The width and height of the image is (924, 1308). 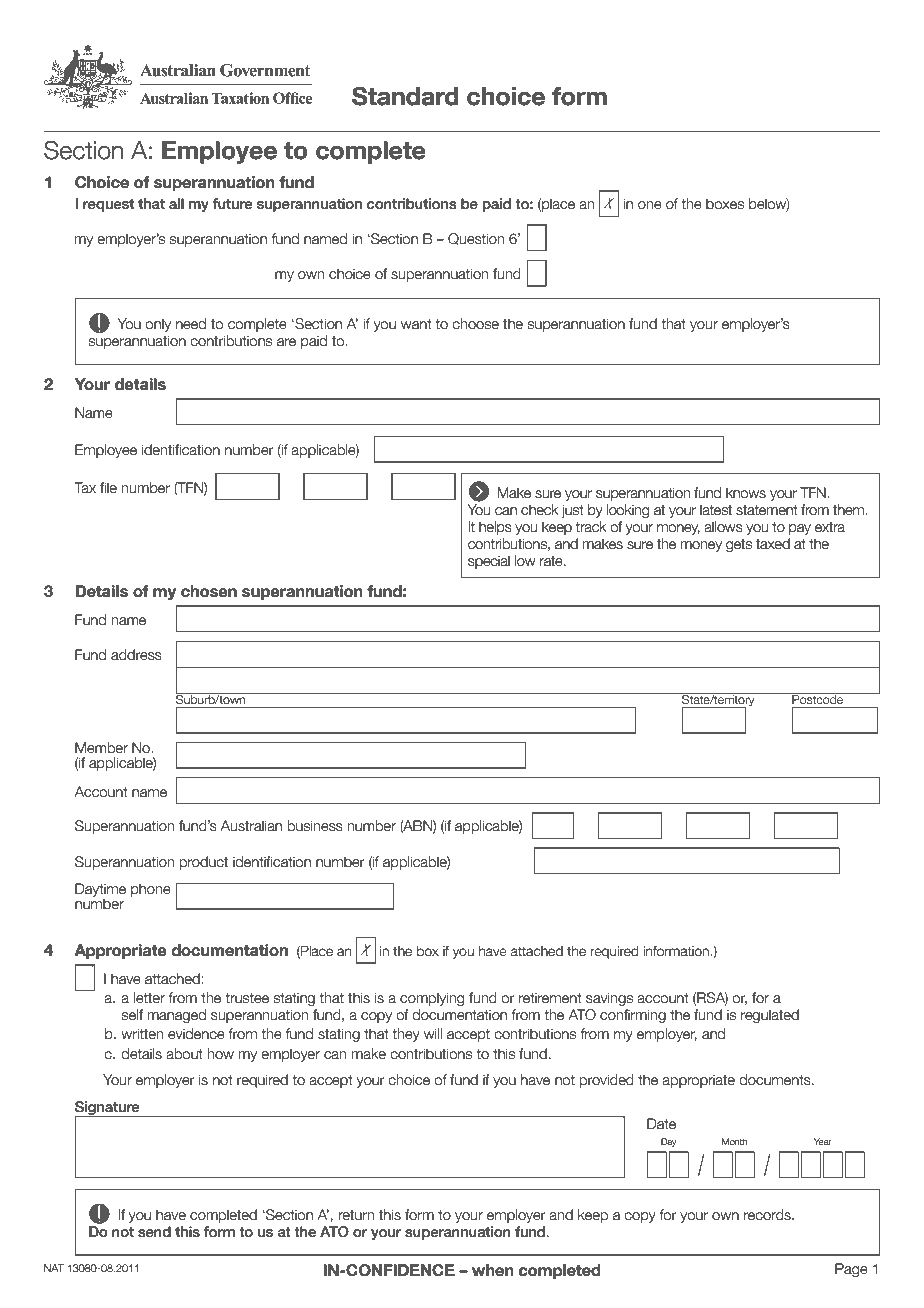 I want to click on when, so click(x=493, y=1270).
